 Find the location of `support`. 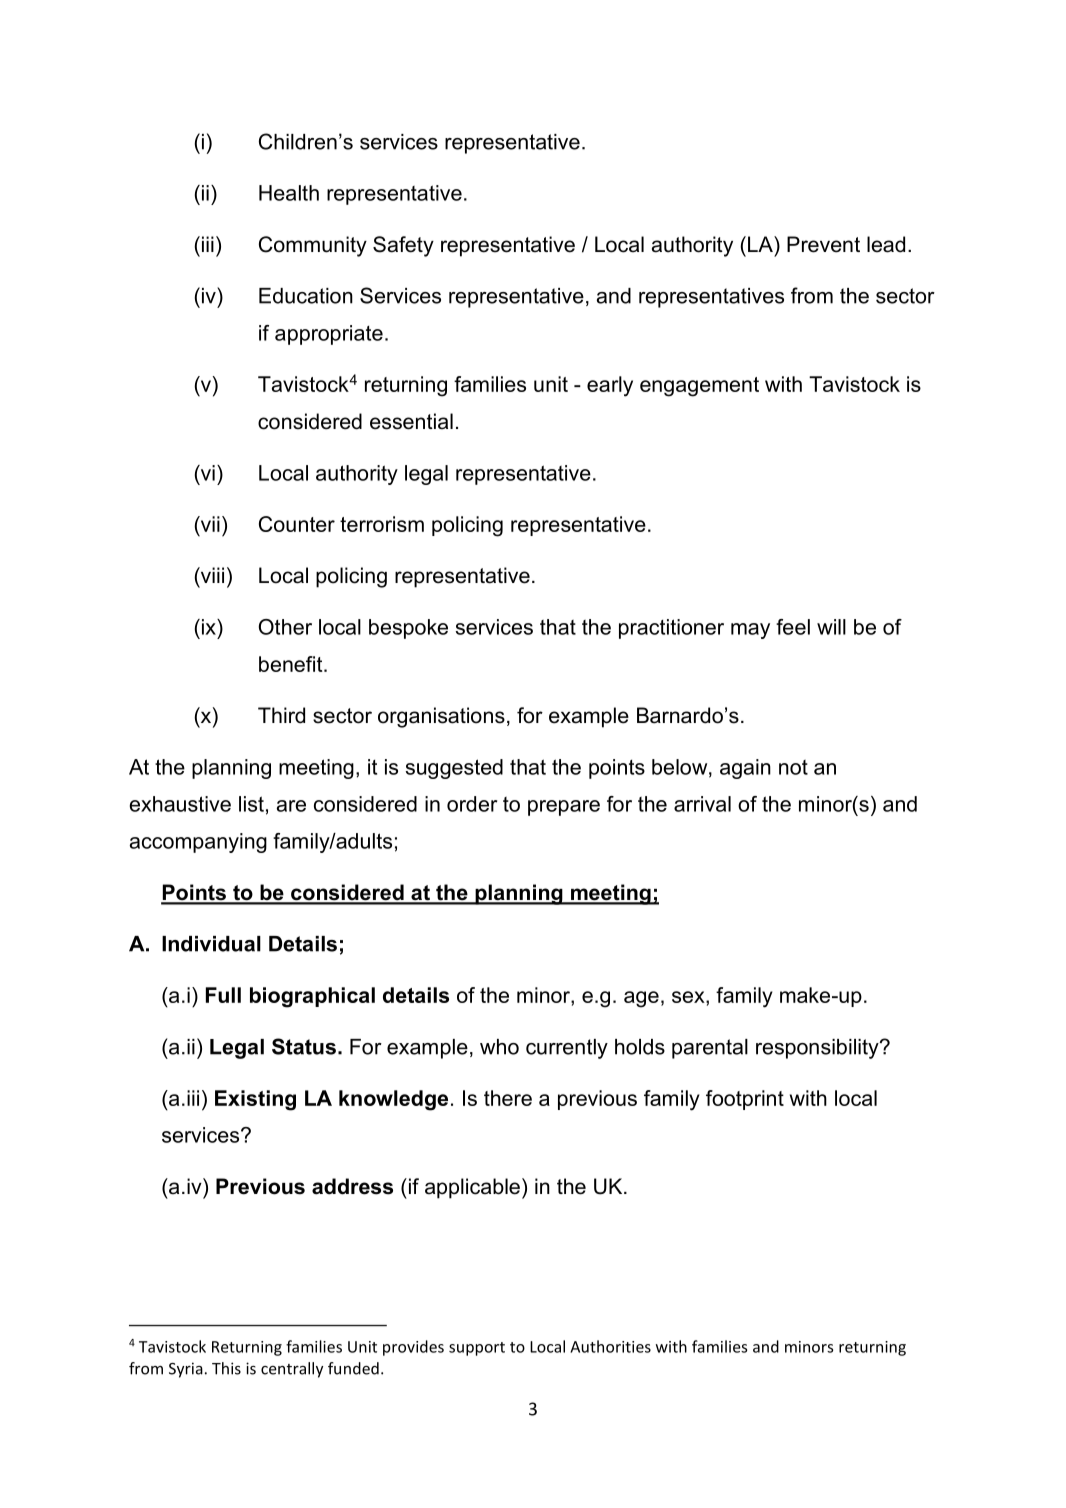

support is located at coordinates (477, 1349).
